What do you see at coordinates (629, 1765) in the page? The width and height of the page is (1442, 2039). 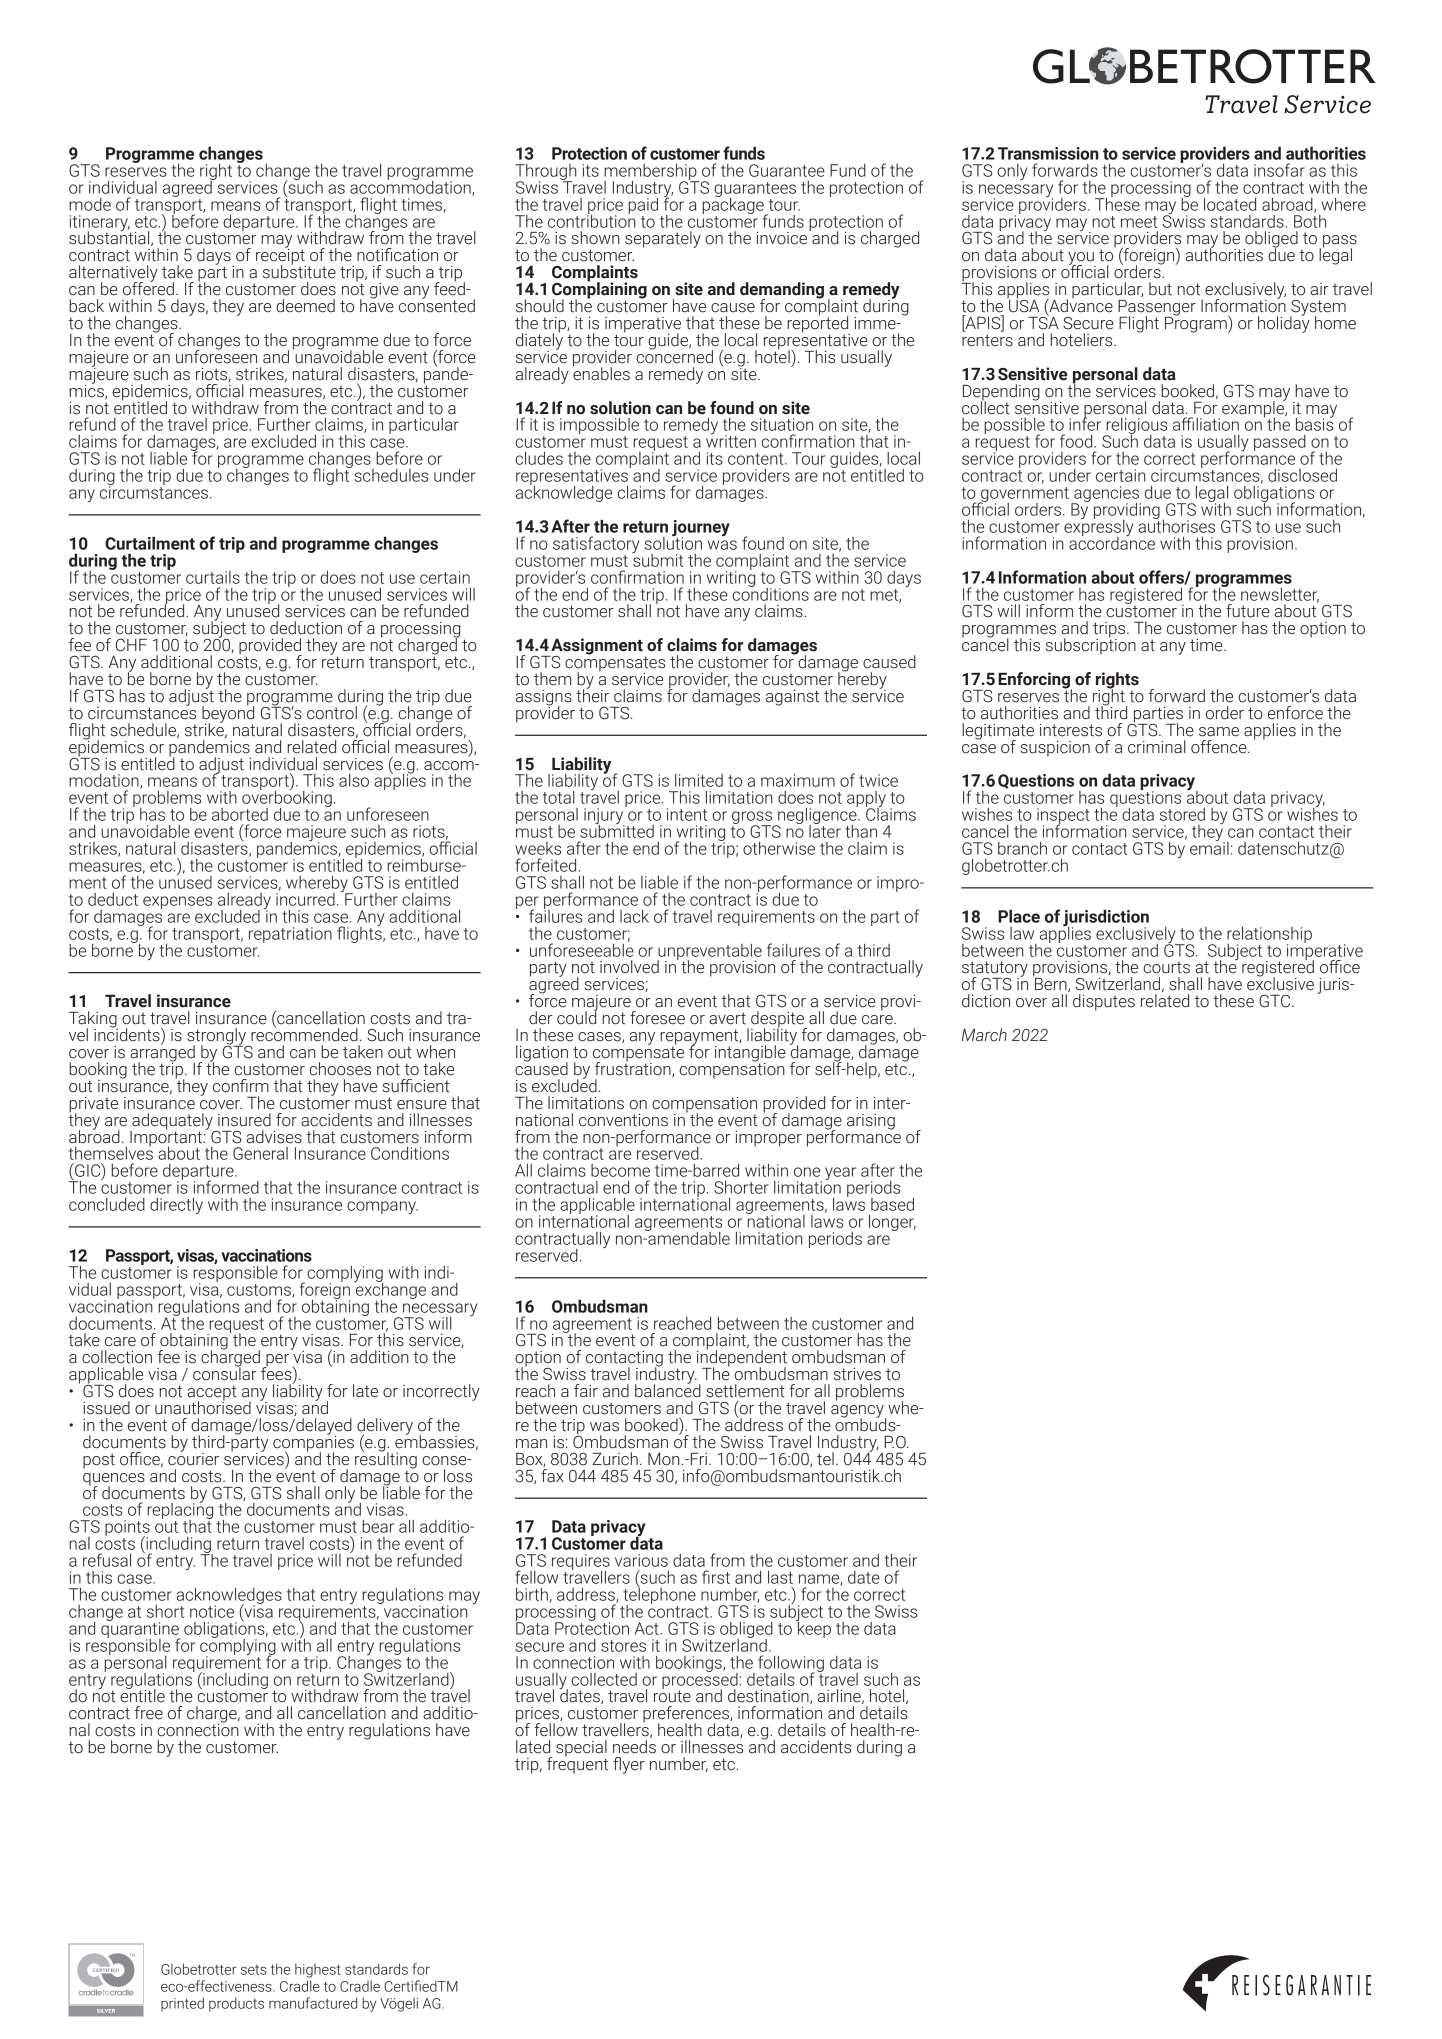 I see `flyer` at bounding box center [629, 1765].
